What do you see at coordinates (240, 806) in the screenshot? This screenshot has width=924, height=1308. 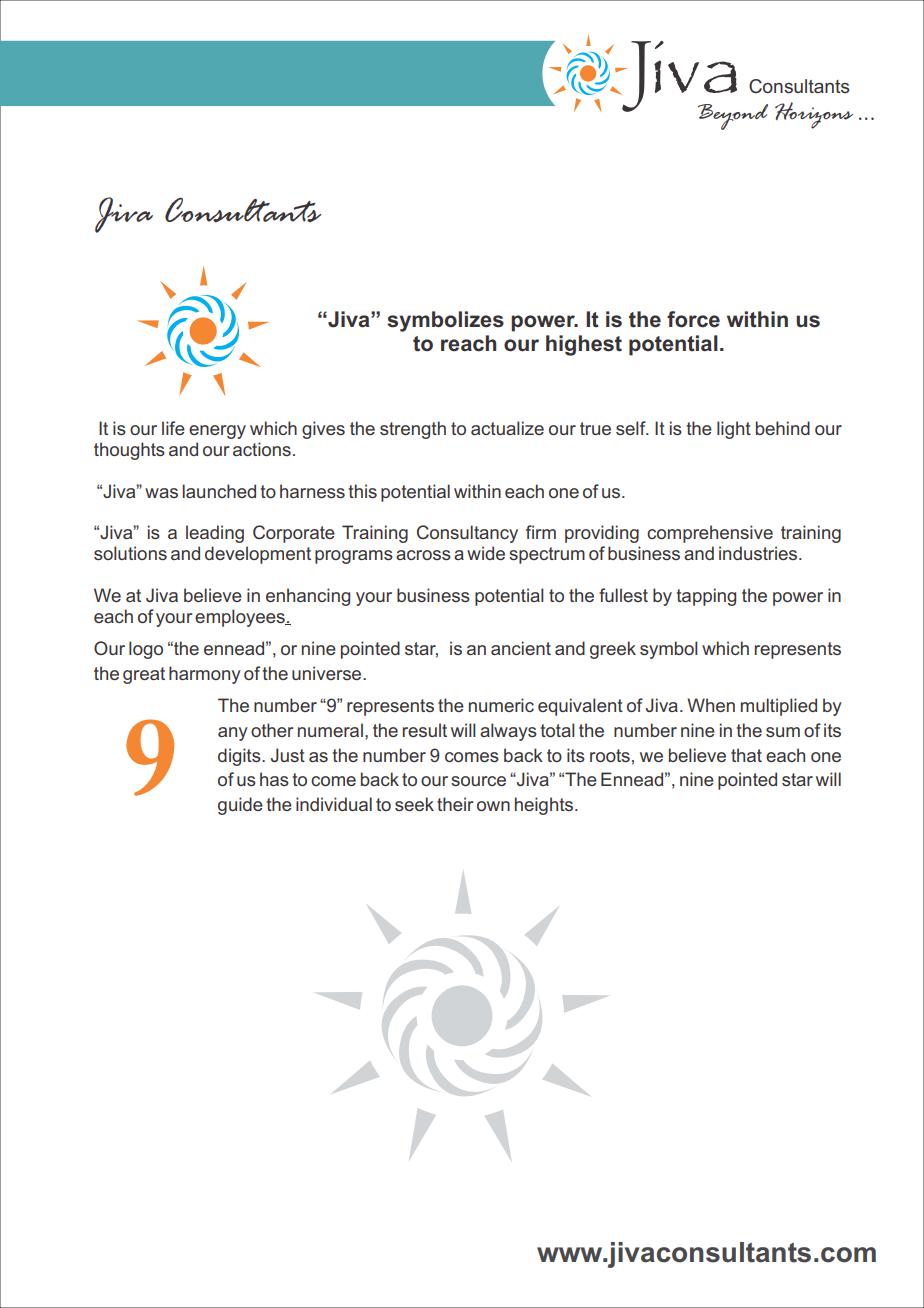 I see `guide` at bounding box center [240, 806].
